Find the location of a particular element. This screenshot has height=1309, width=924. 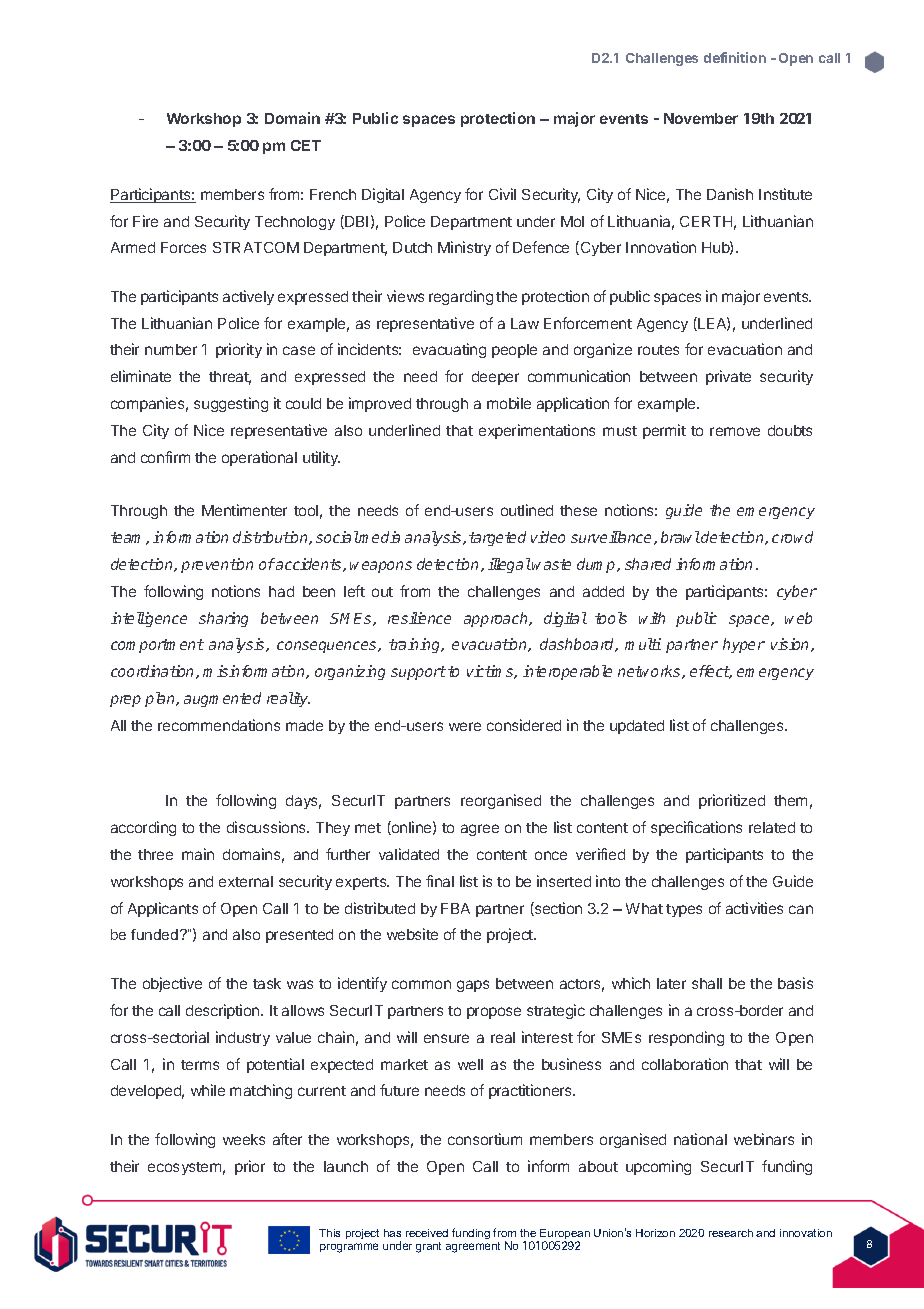

CET is located at coordinates (306, 145).
